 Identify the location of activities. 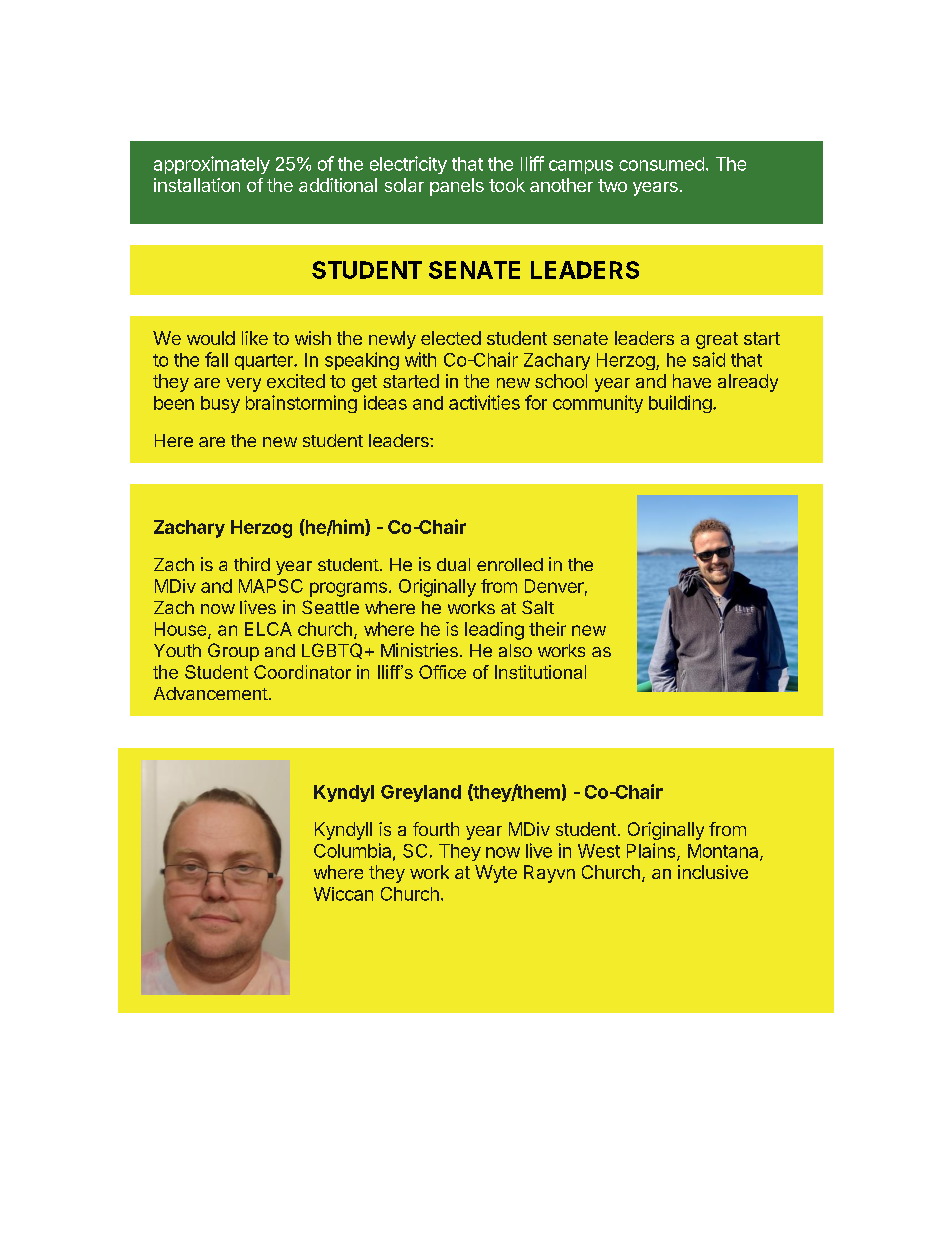
(484, 402).
